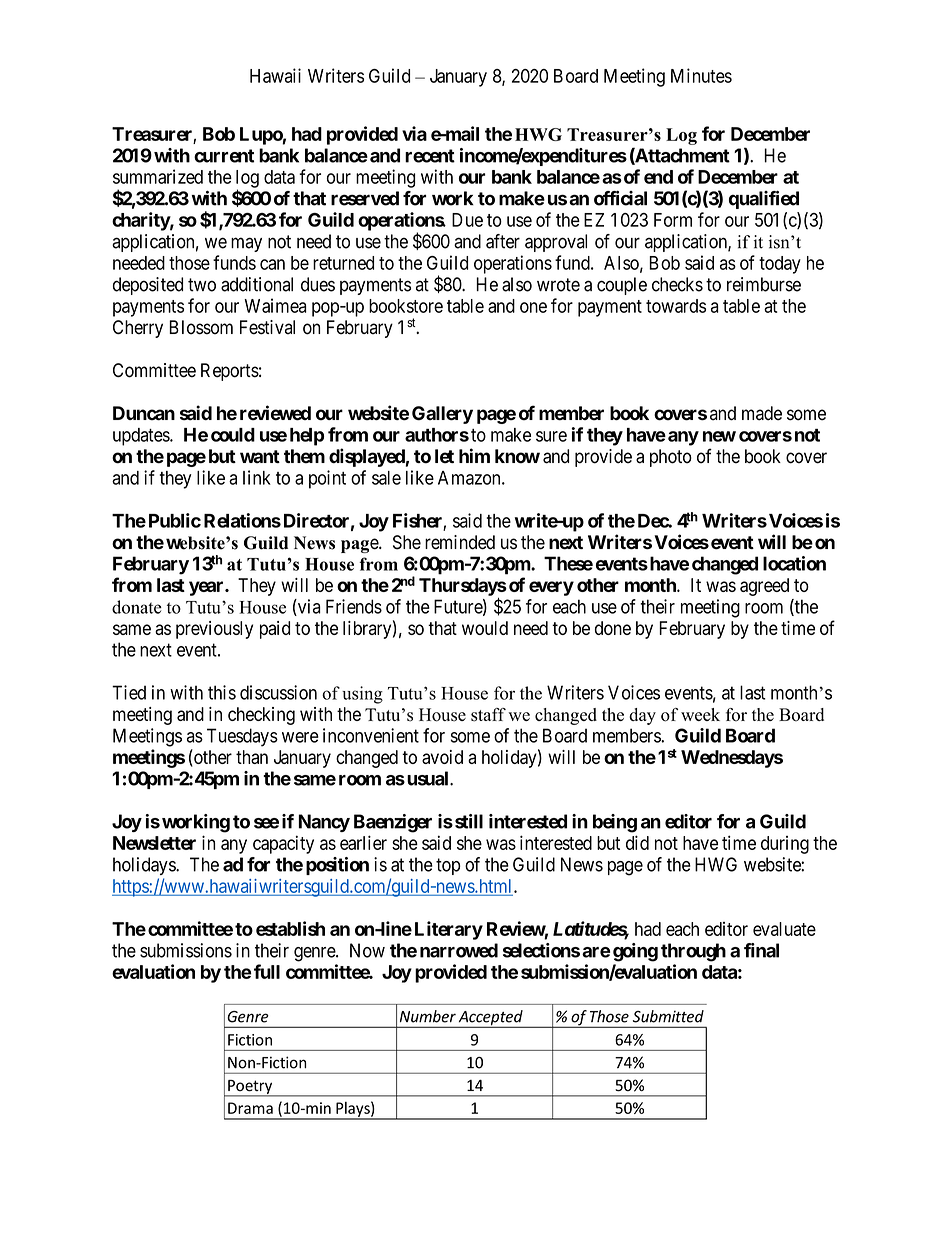 The width and height of the image is (952, 1233). I want to click on Reports, so click(230, 372).
